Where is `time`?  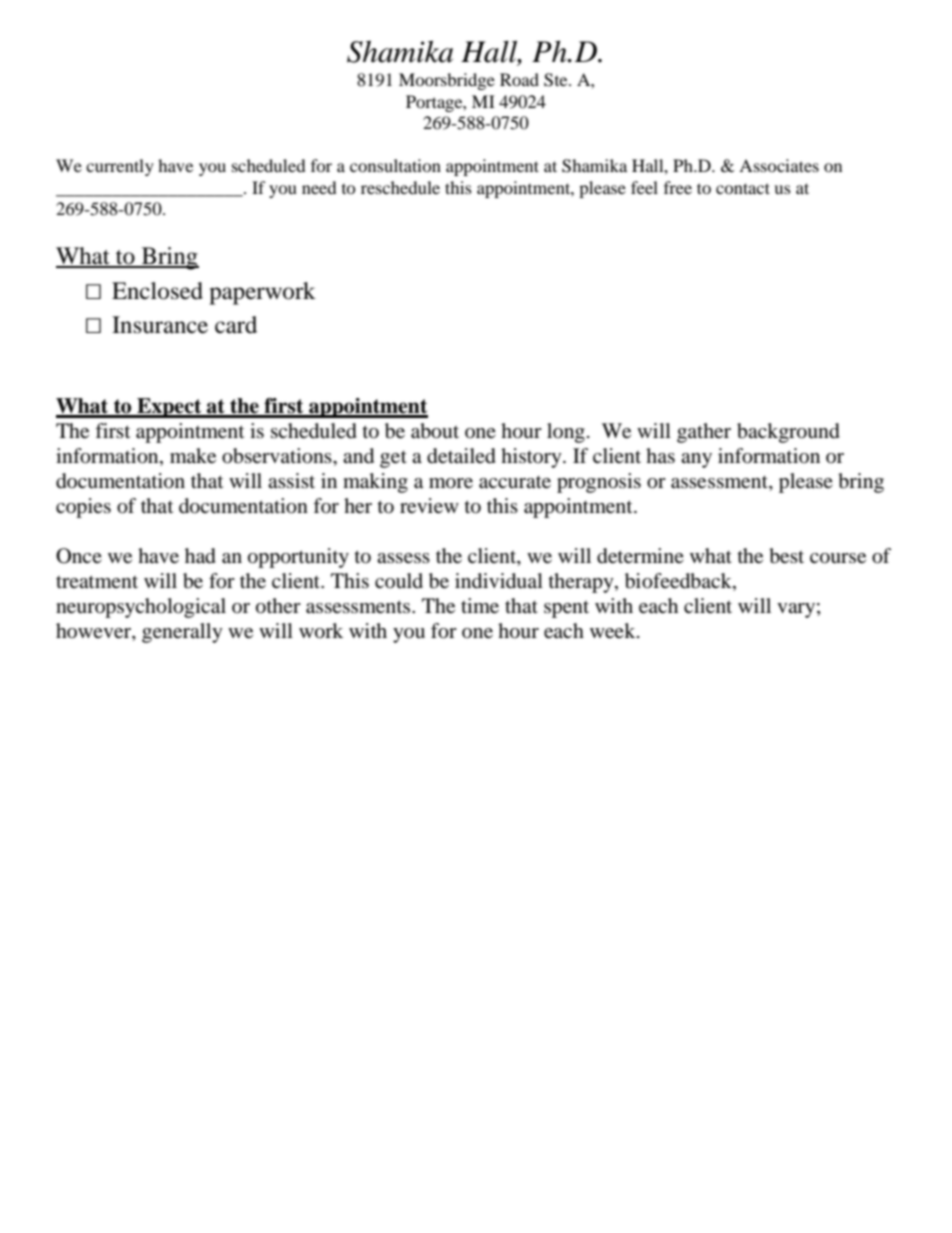 time is located at coordinates (480, 606).
